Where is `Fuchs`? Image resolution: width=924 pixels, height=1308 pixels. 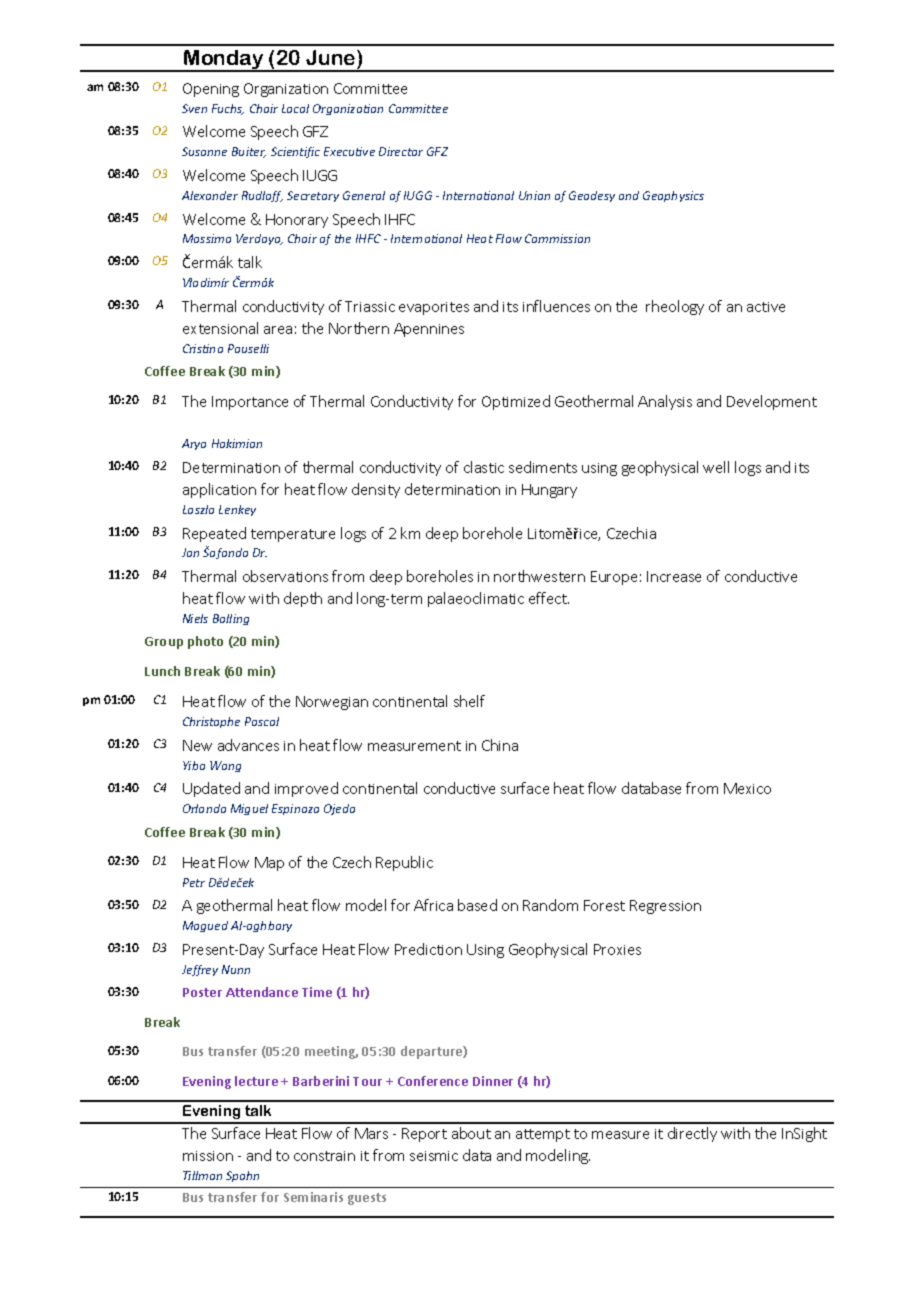 Fuchs is located at coordinates (228, 109).
